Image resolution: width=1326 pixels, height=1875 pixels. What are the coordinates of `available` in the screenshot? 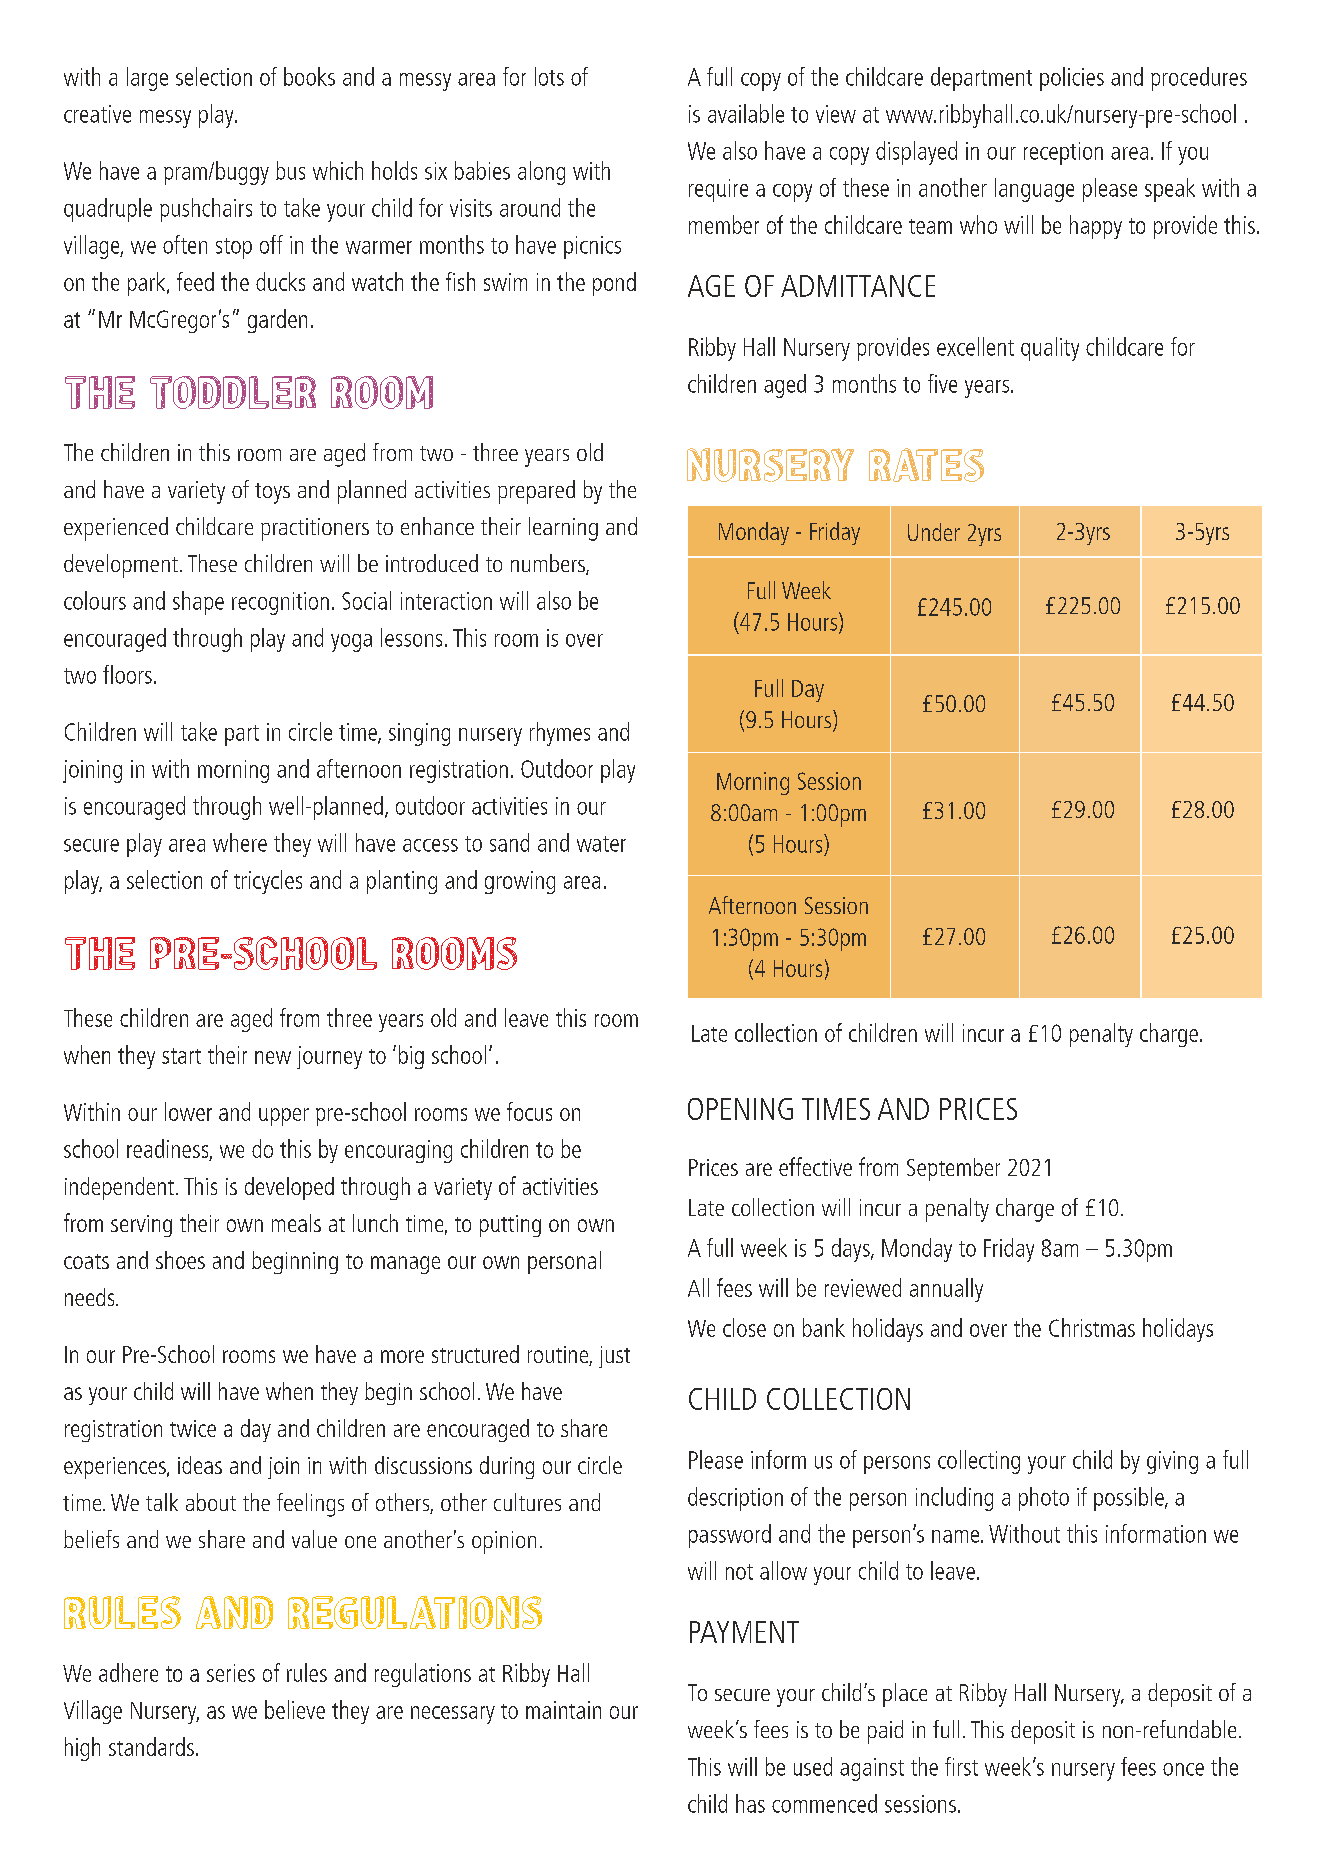 It's located at (746, 113).
